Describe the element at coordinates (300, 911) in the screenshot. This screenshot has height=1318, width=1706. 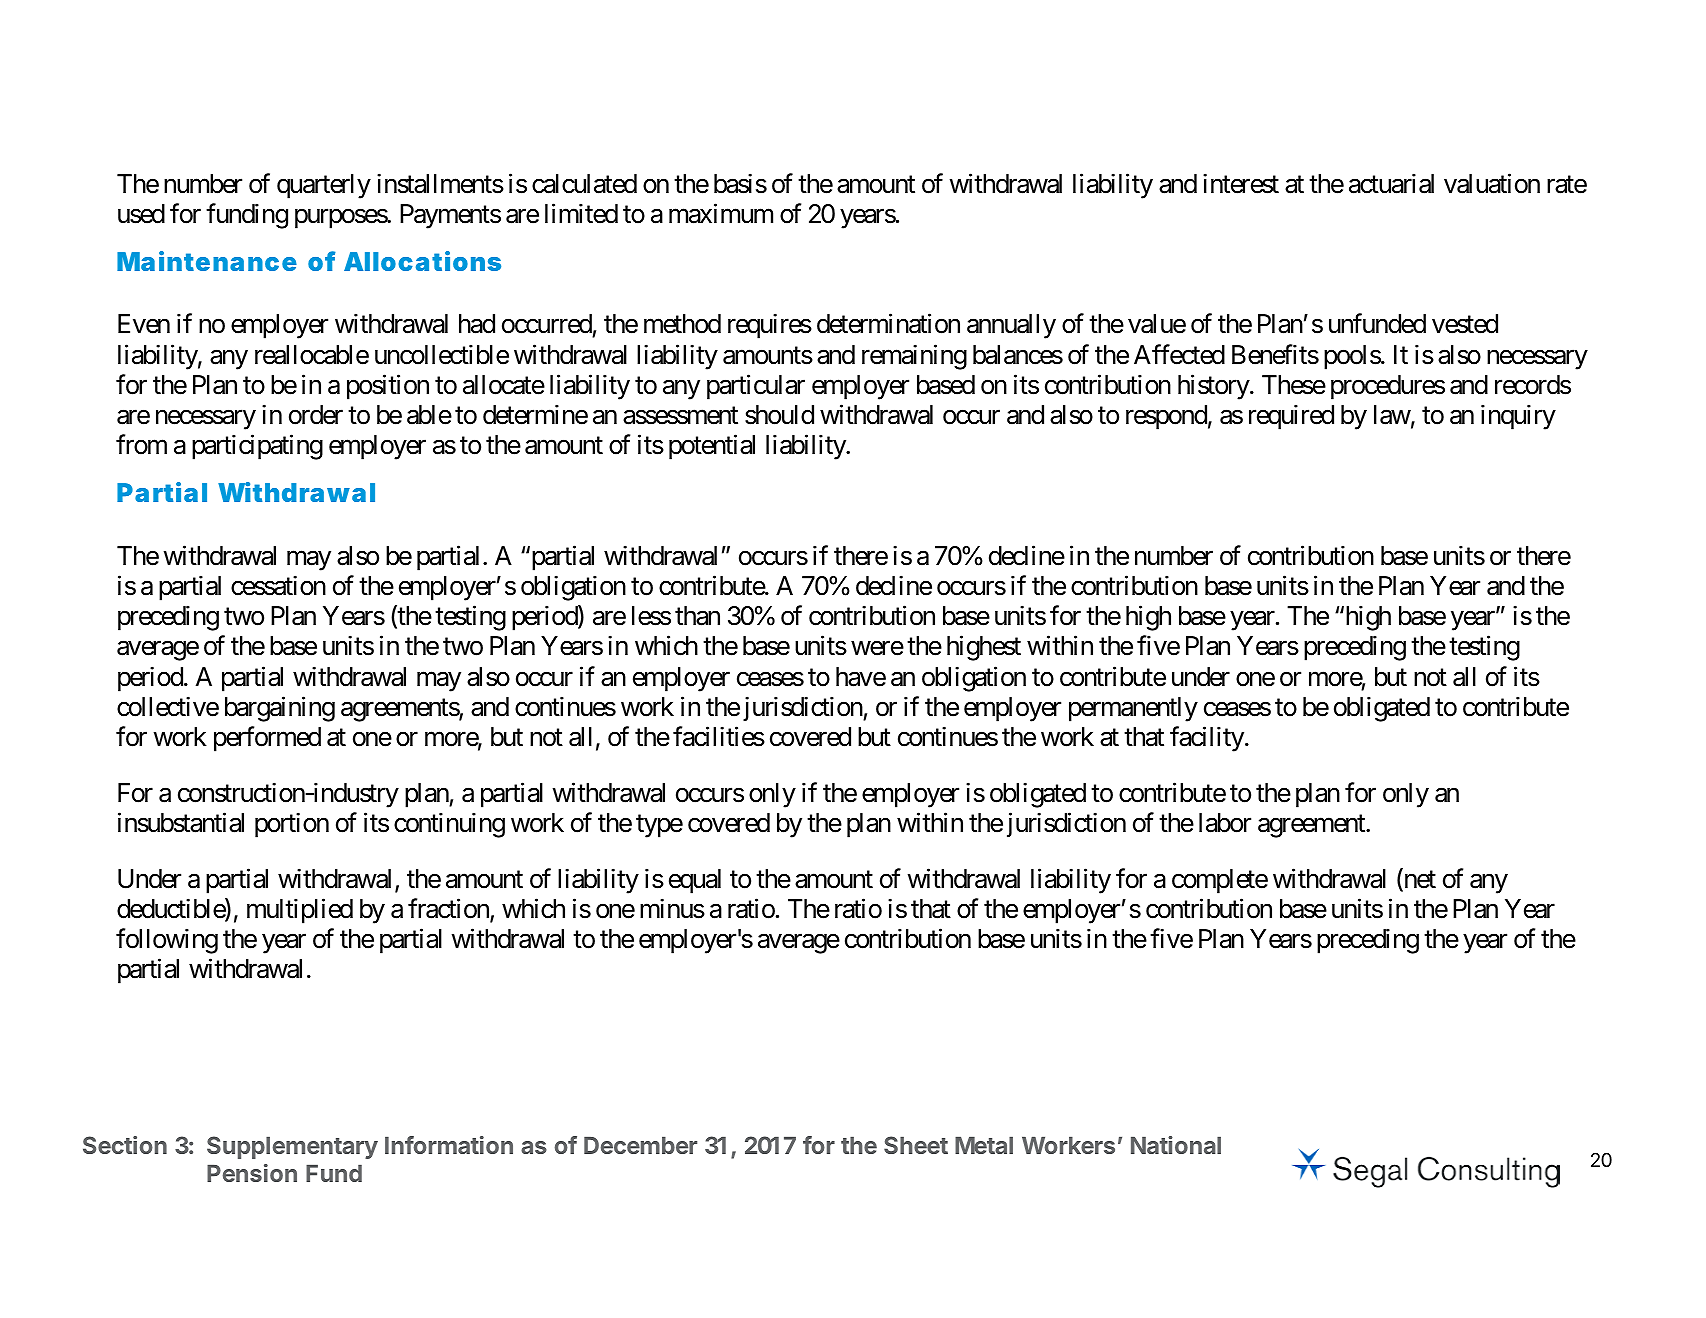
I see `multiplied` at that location.
